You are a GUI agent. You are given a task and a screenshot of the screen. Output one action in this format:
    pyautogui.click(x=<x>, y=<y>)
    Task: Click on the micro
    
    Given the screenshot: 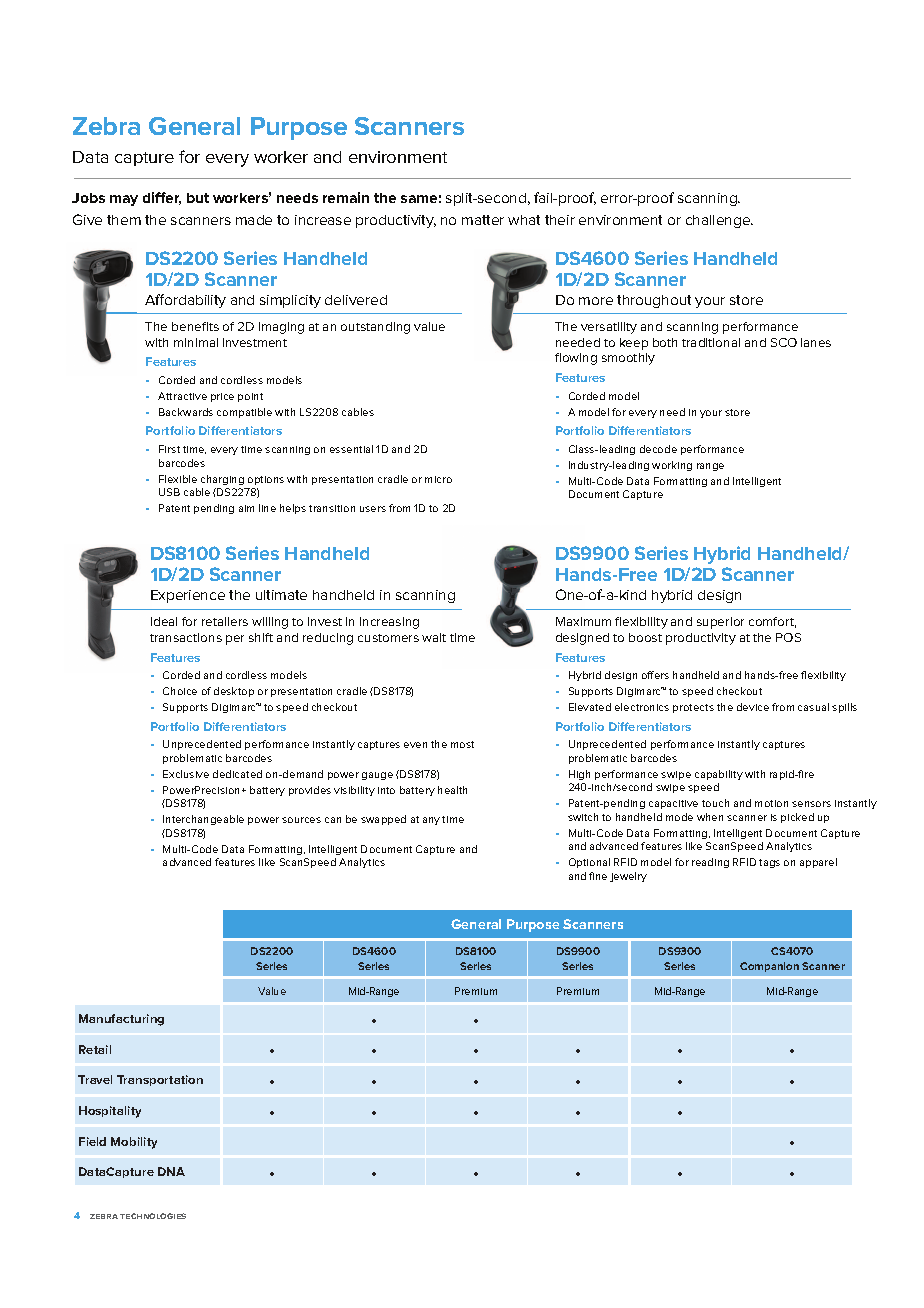 What is the action you would take?
    pyautogui.click(x=438, y=479)
